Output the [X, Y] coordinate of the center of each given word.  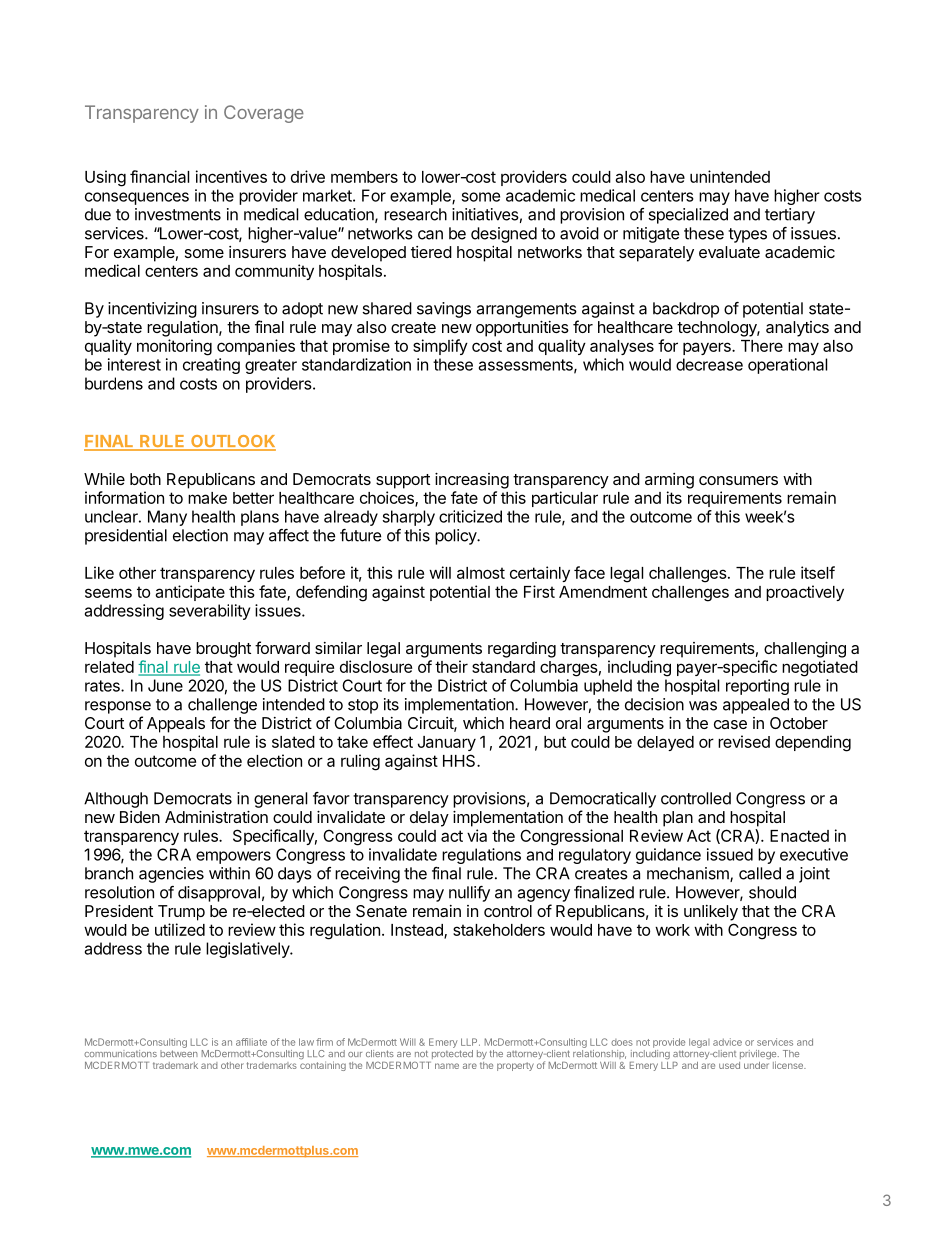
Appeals [176, 725]
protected [452, 1054]
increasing [472, 481]
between [179, 1053]
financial [159, 176]
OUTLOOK [232, 442]
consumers [738, 480]
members [364, 177]
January [447, 743]
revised [744, 741]
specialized [688, 216]
